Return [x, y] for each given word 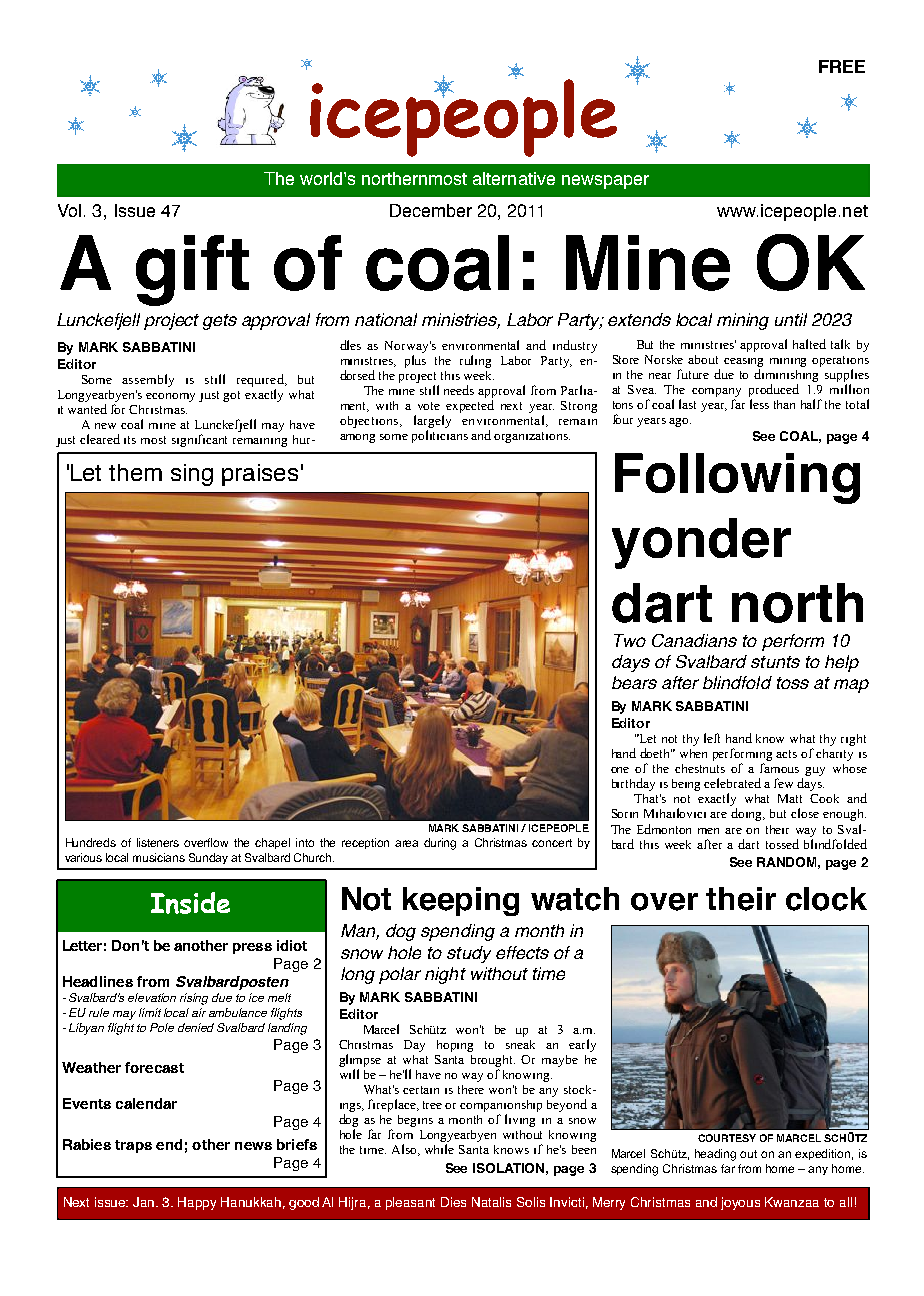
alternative [514, 178]
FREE [842, 66]
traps [133, 1146]
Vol [69, 210]
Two [630, 640]
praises [260, 475]
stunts [775, 662]
